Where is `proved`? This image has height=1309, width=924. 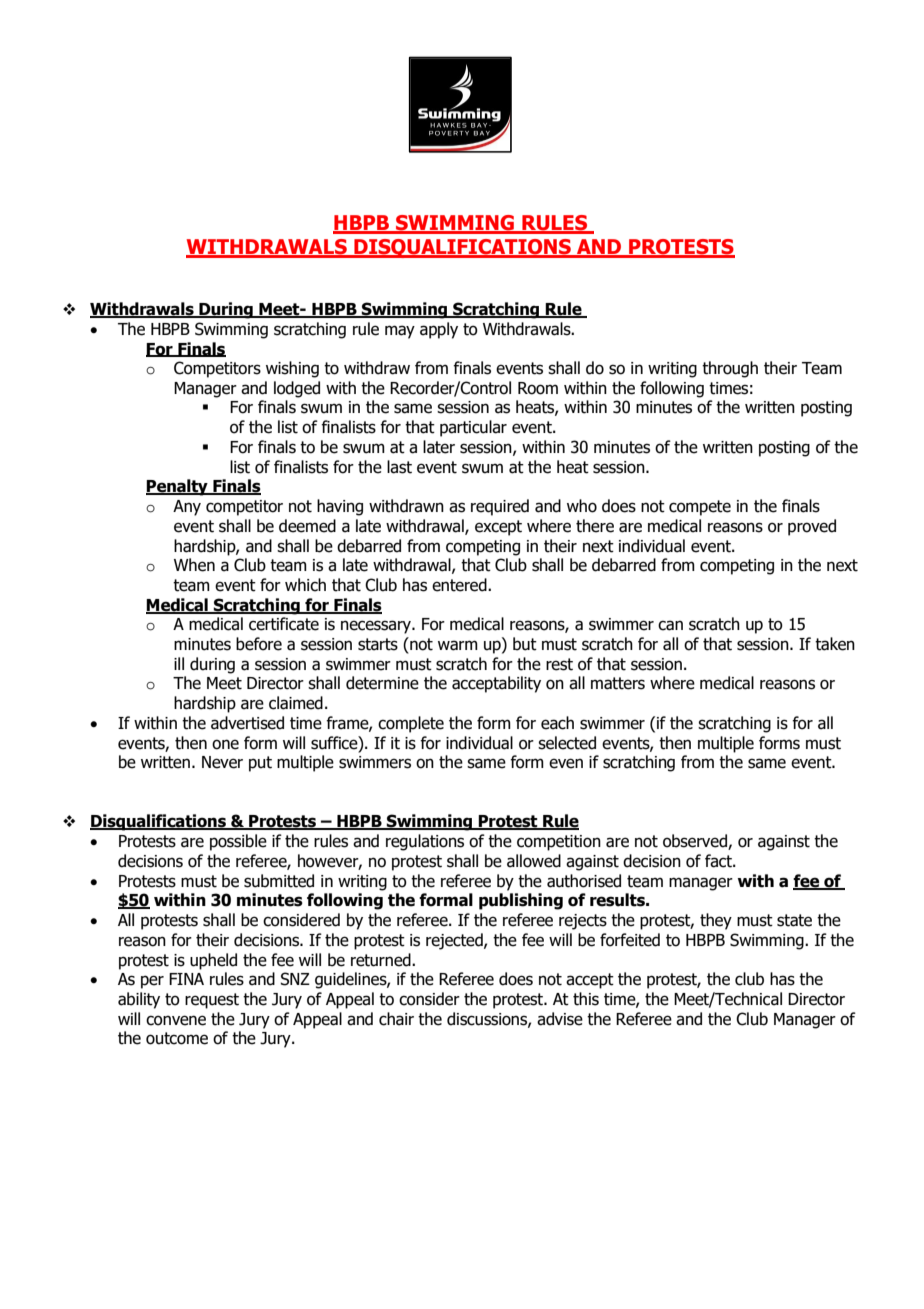 proved is located at coordinates (812, 527).
